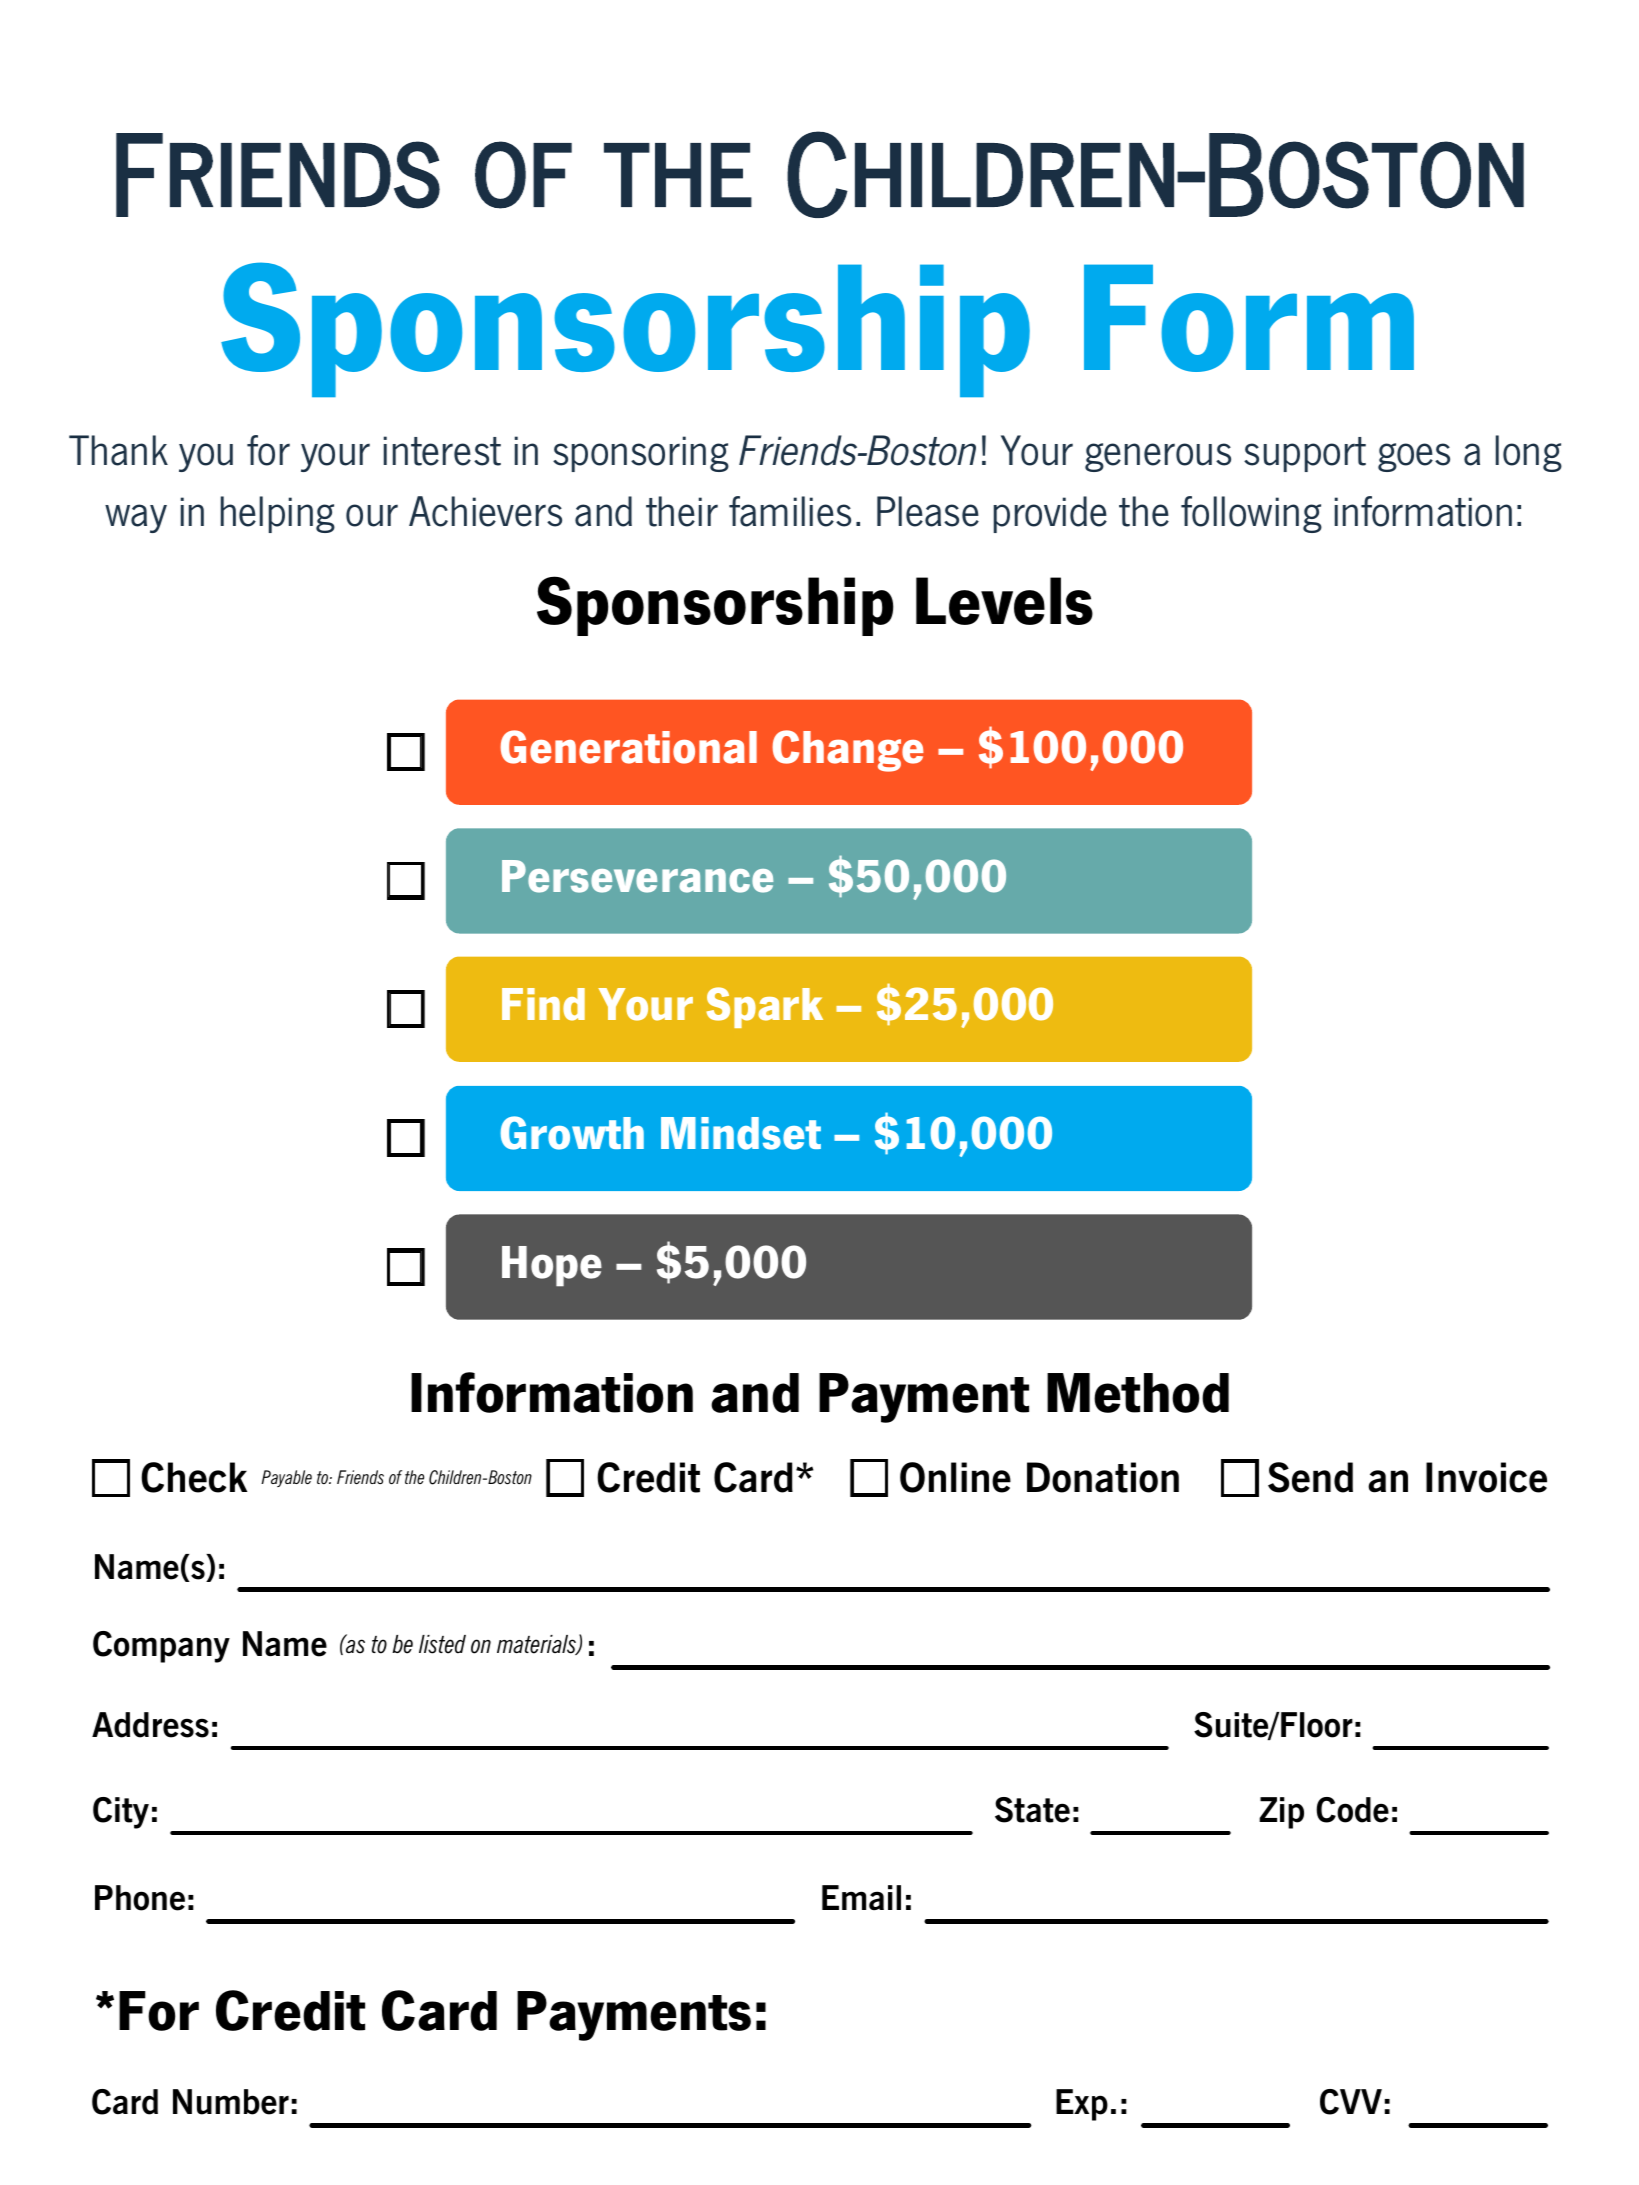  Describe the element at coordinates (543, 1004) in the screenshot. I see `Find` at that location.
